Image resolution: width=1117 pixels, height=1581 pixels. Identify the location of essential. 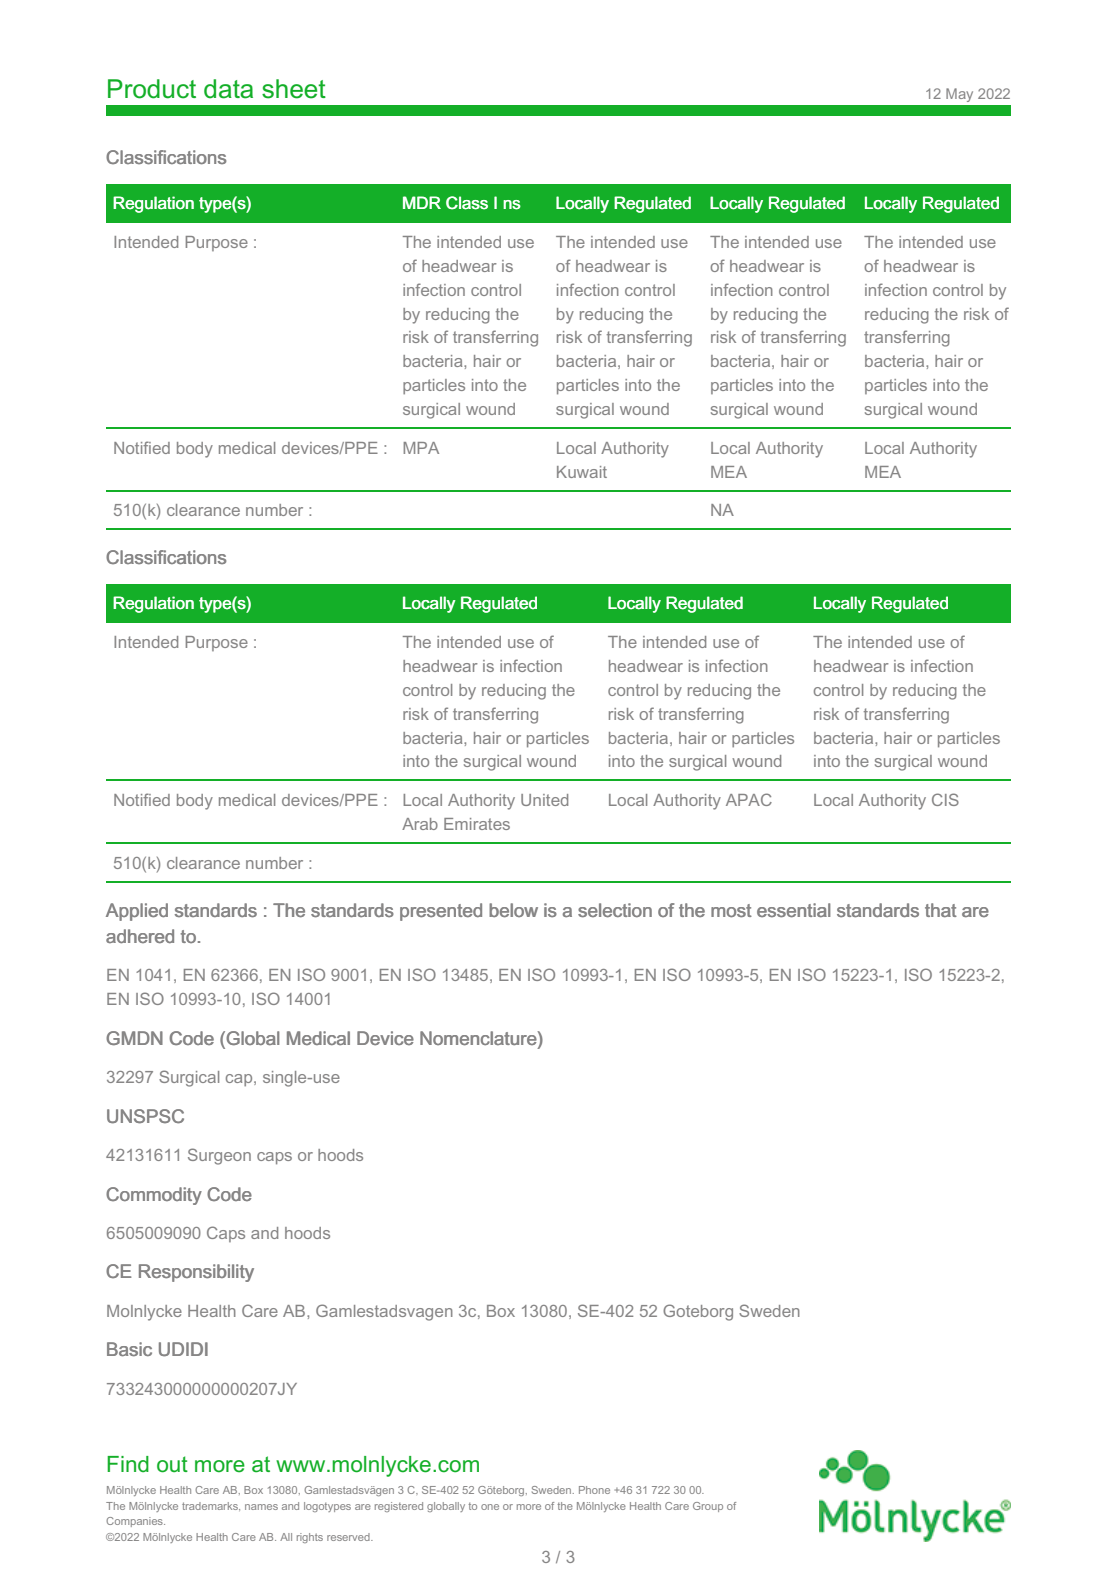
(794, 910).
